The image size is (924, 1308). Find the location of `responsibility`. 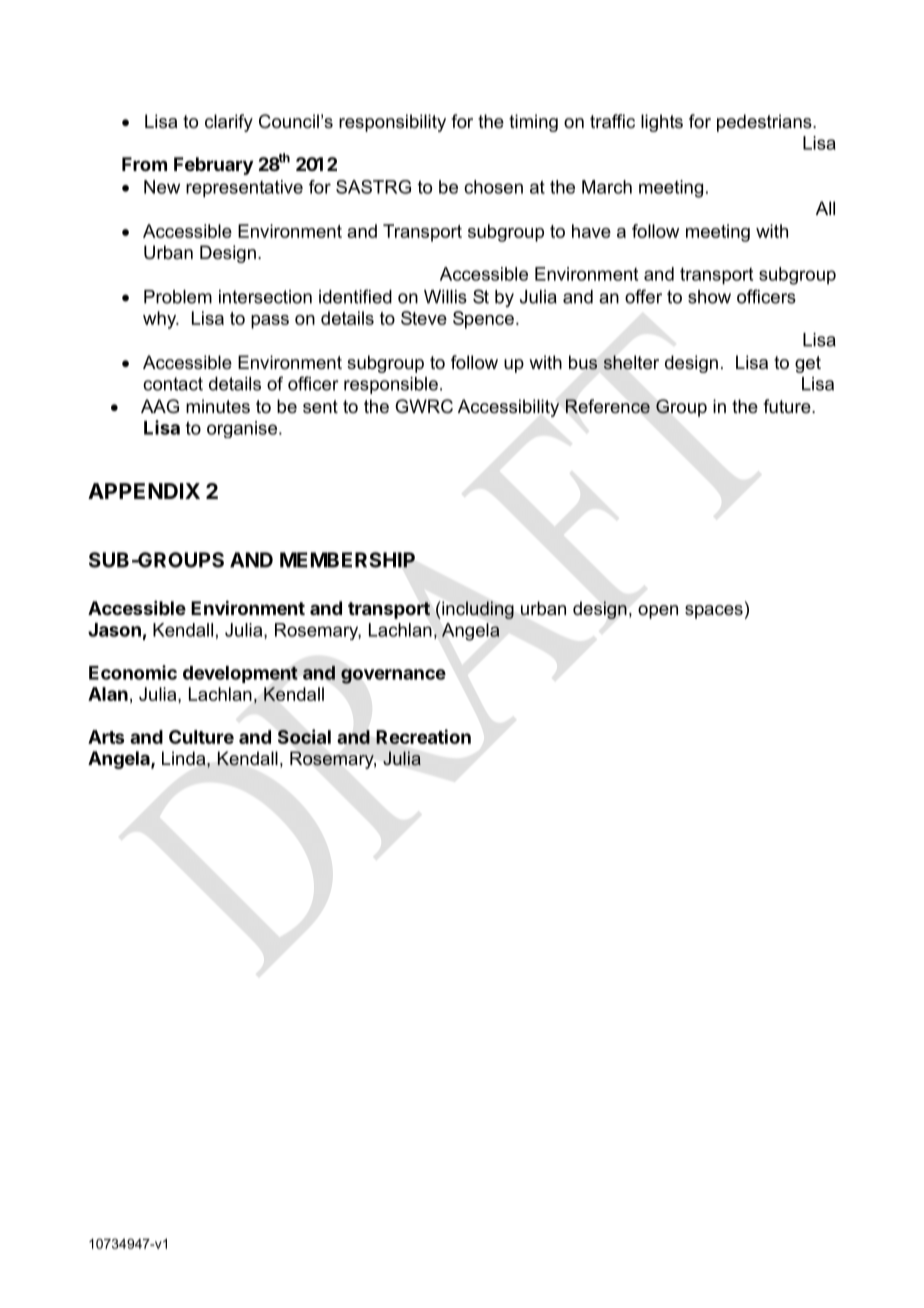

responsibility is located at coordinates (392, 123).
